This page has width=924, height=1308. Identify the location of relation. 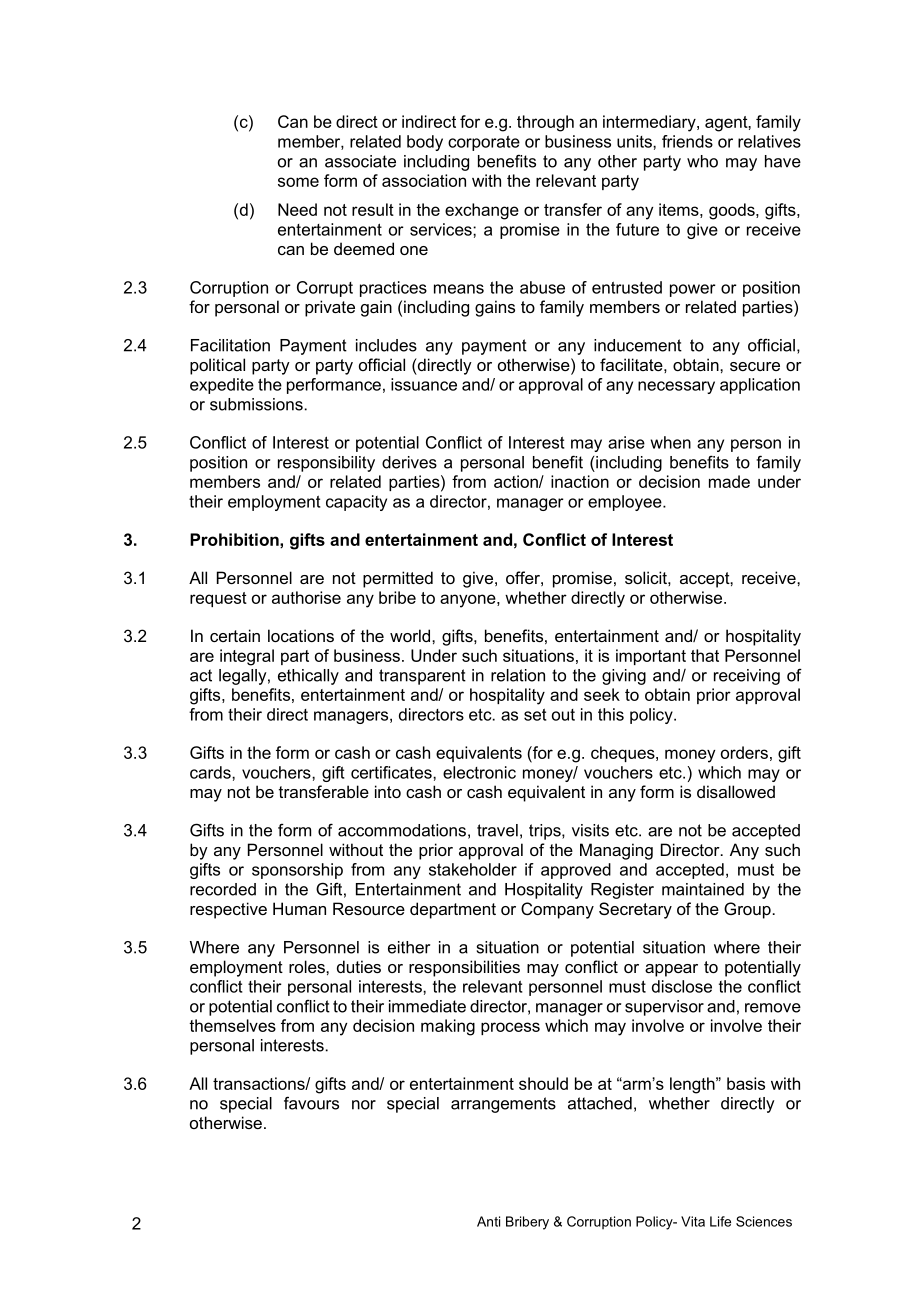
(518, 675).
